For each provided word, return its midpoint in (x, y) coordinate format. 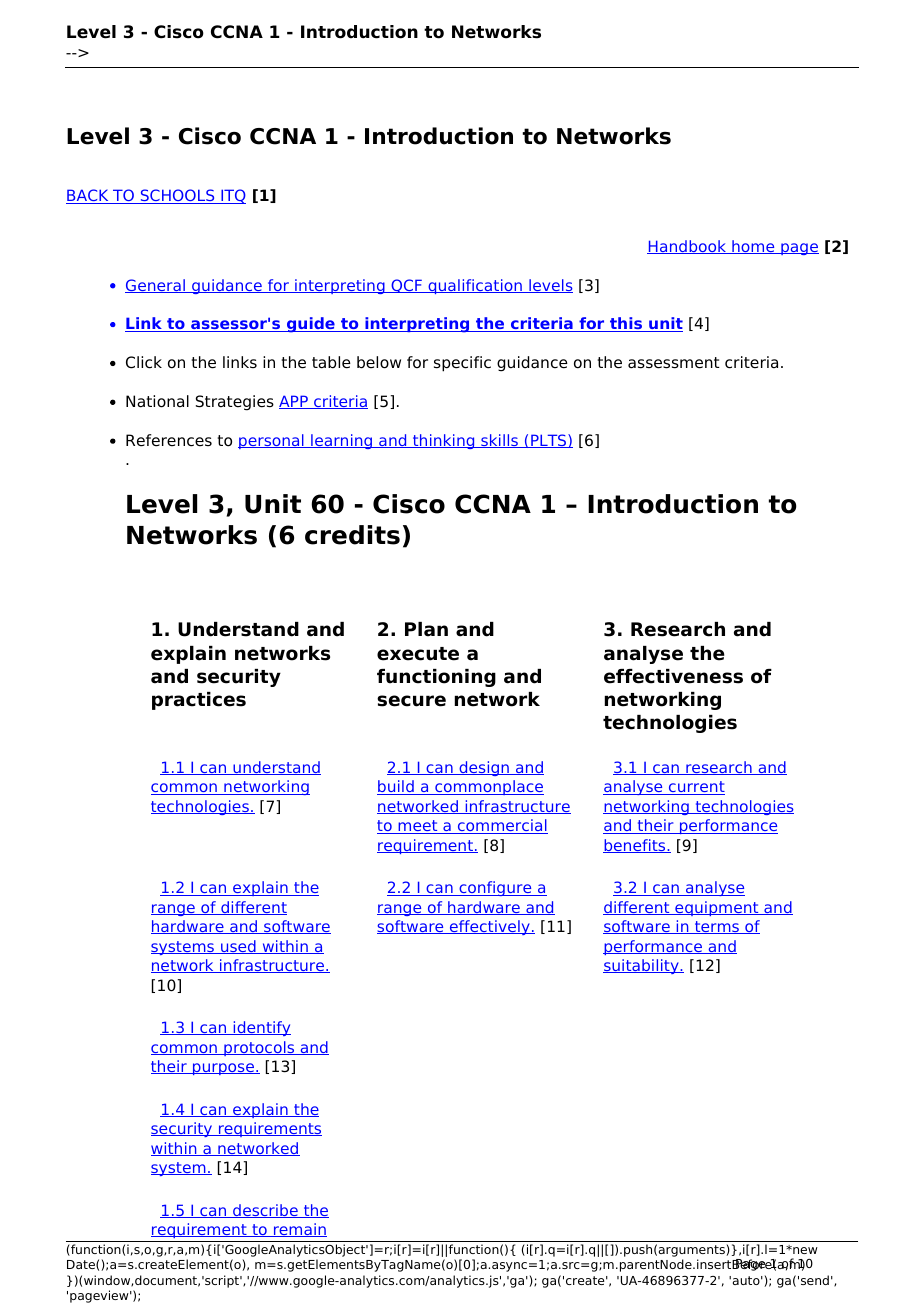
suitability (642, 966)
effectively (490, 927)
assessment (674, 363)
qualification (475, 286)
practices (199, 701)
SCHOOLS (177, 196)
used (238, 947)
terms (717, 927)
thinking (444, 441)
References (169, 440)
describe (265, 1211)
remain (299, 1230)
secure (411, 701)
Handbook (688, 247)
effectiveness (673, 676)
